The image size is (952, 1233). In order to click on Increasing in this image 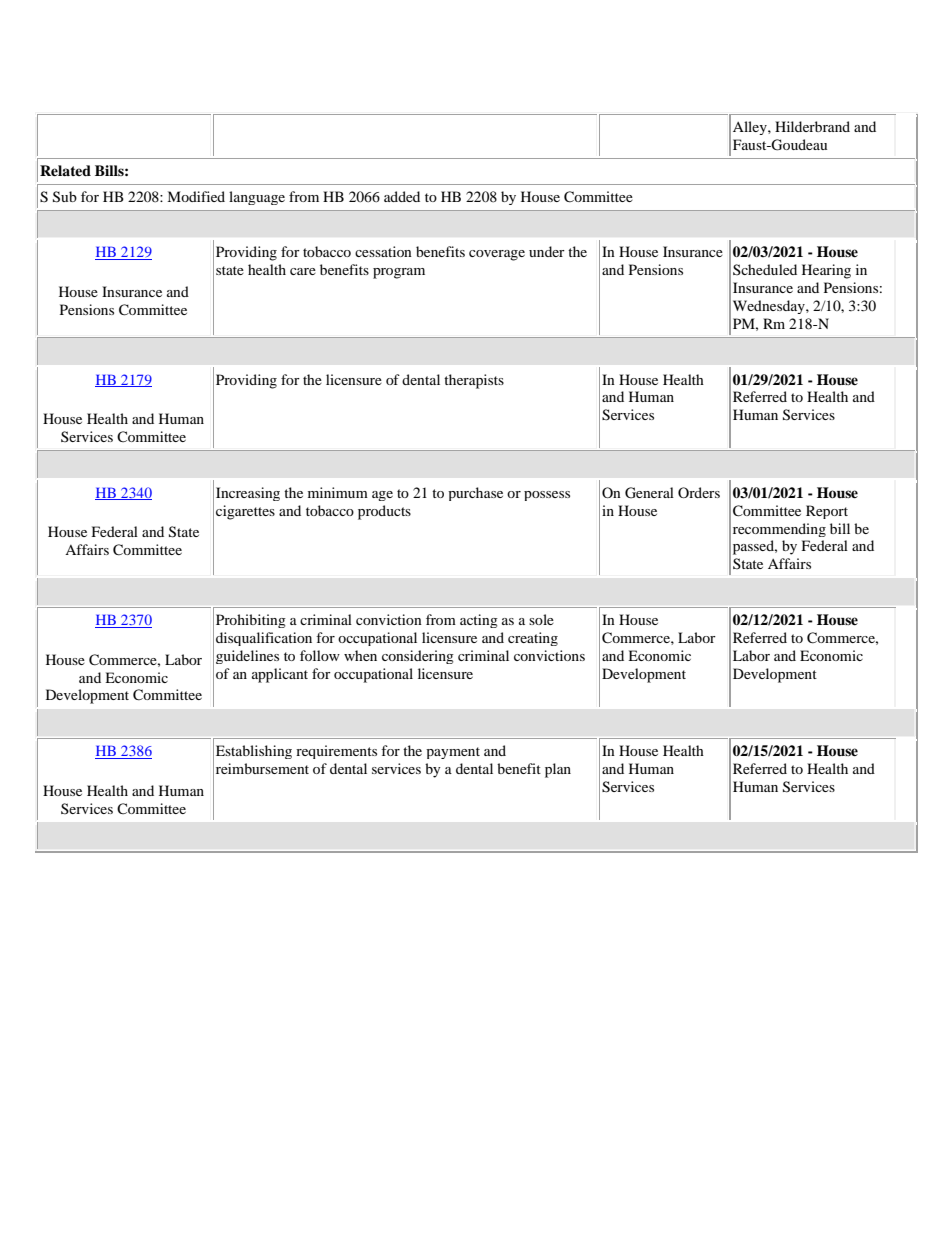, I will do `click(248, 494)`.
